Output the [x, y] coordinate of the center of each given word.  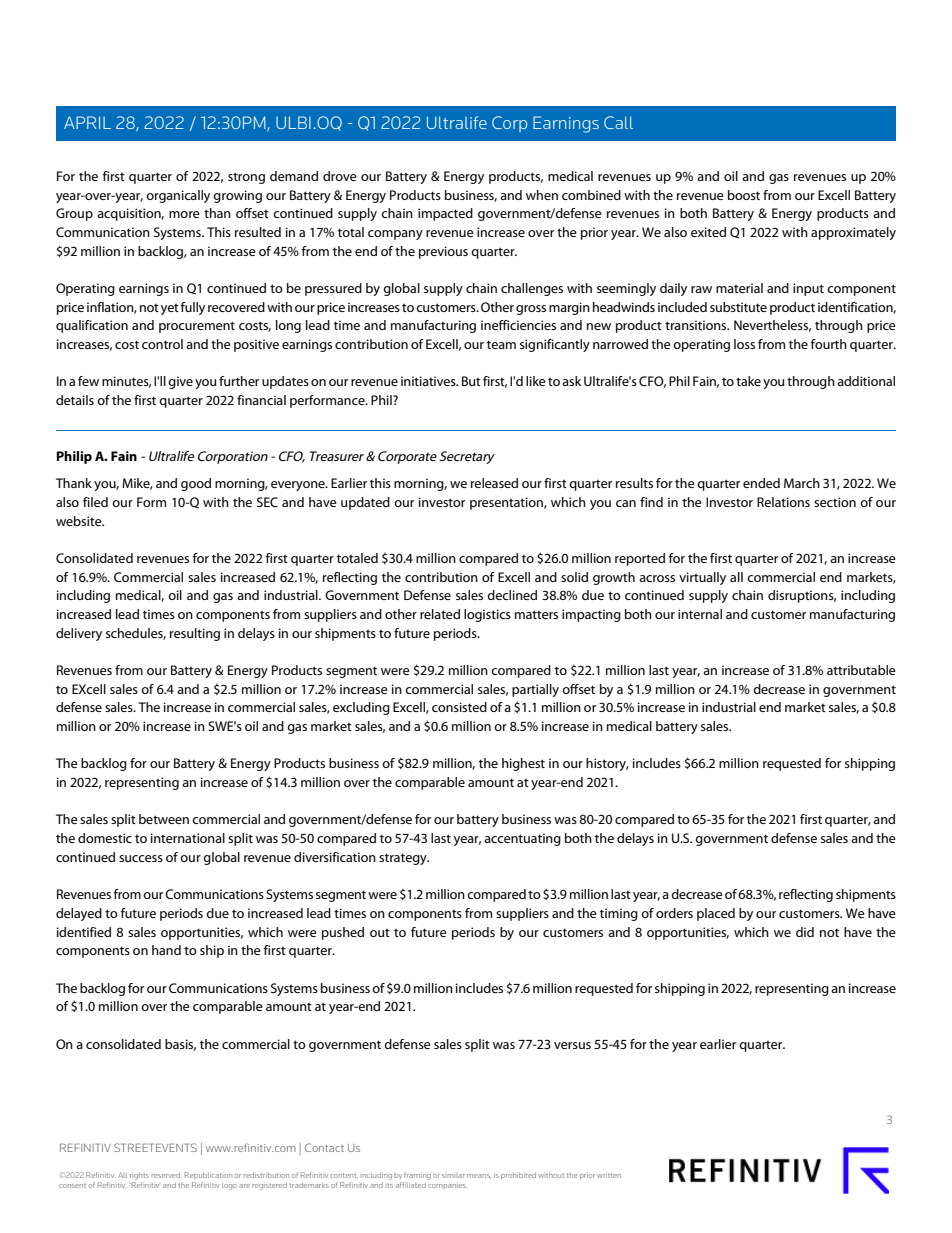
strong [246, 178]
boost [744, 195]
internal [700, 614]
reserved [166, 1175]
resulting [195, 634]
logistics [487, 615]
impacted [445, 214]
